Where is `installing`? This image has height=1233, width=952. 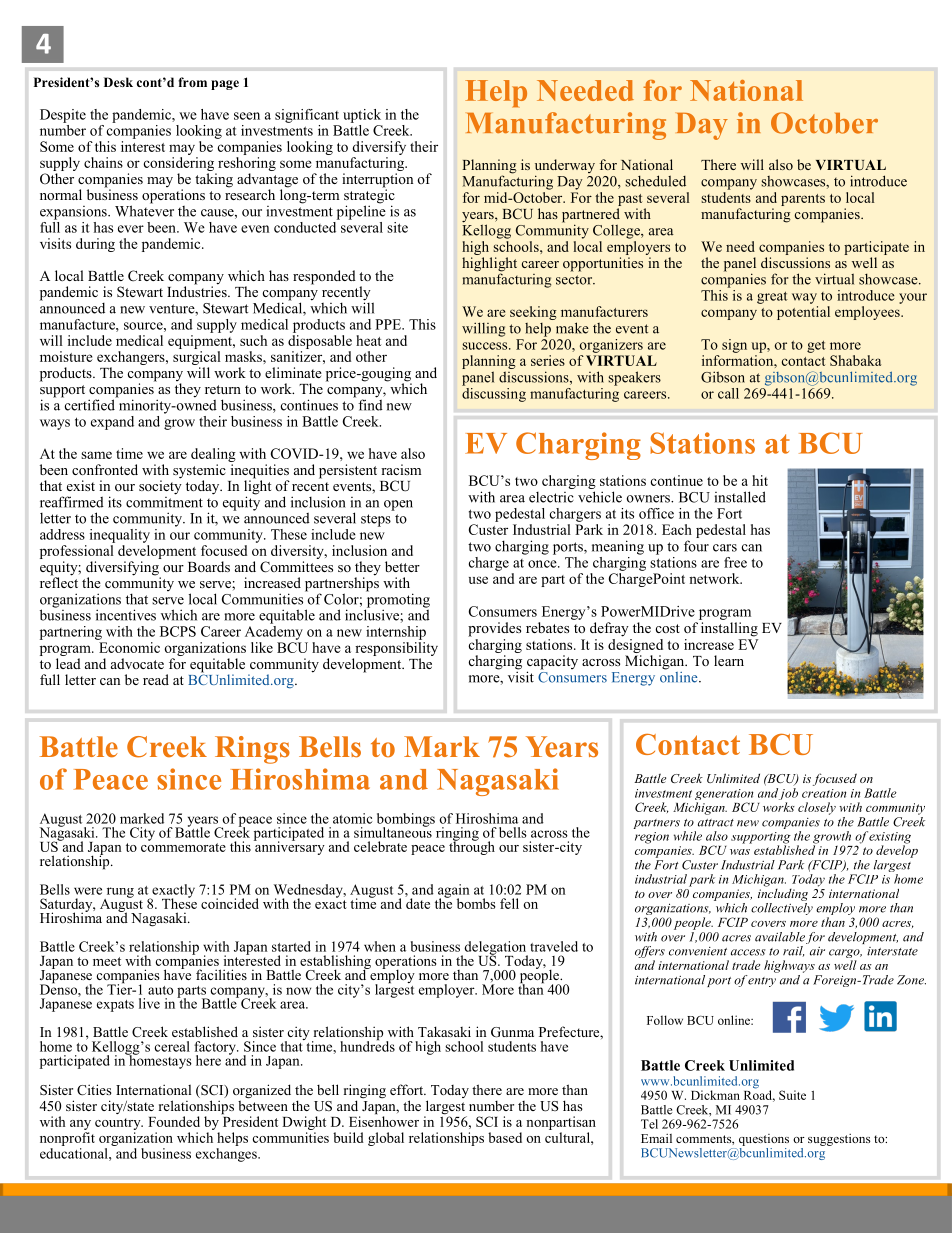 installing is located at coordinates (729, 629).
